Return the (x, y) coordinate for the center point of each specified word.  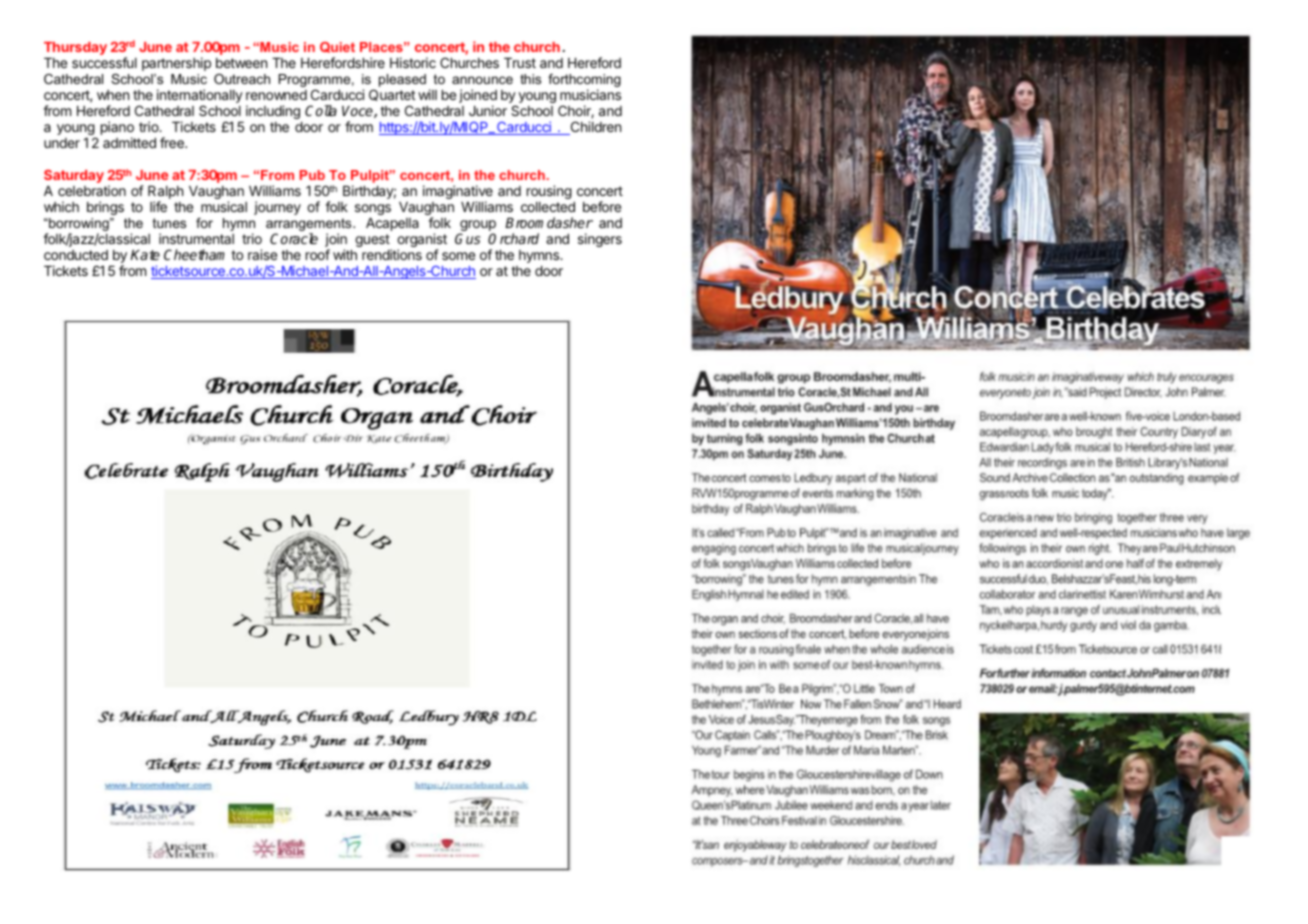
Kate (145, 255)
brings (105, 208)
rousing (549, 192)
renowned (276, 95)
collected (548, 207)
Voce (358, 112)
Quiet (337, 47)
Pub (312, 175)
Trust (520, 63)
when (113, 95)
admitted (129, 142)
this (530, 79)
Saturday (74, 176)
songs (373, 209)
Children (594, 128)
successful (104, 62)
